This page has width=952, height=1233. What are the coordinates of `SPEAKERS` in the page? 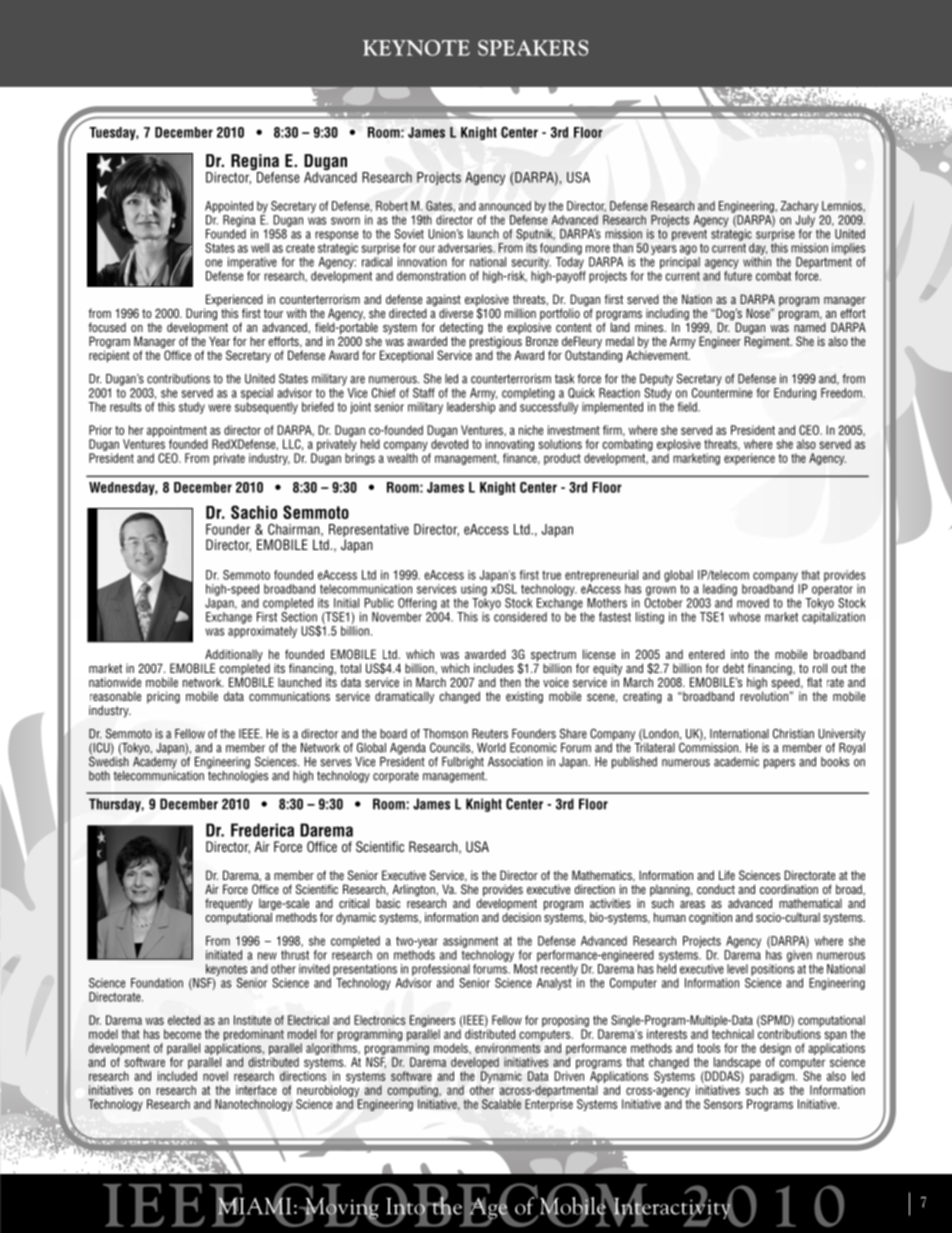 It's located at (533, 48).
